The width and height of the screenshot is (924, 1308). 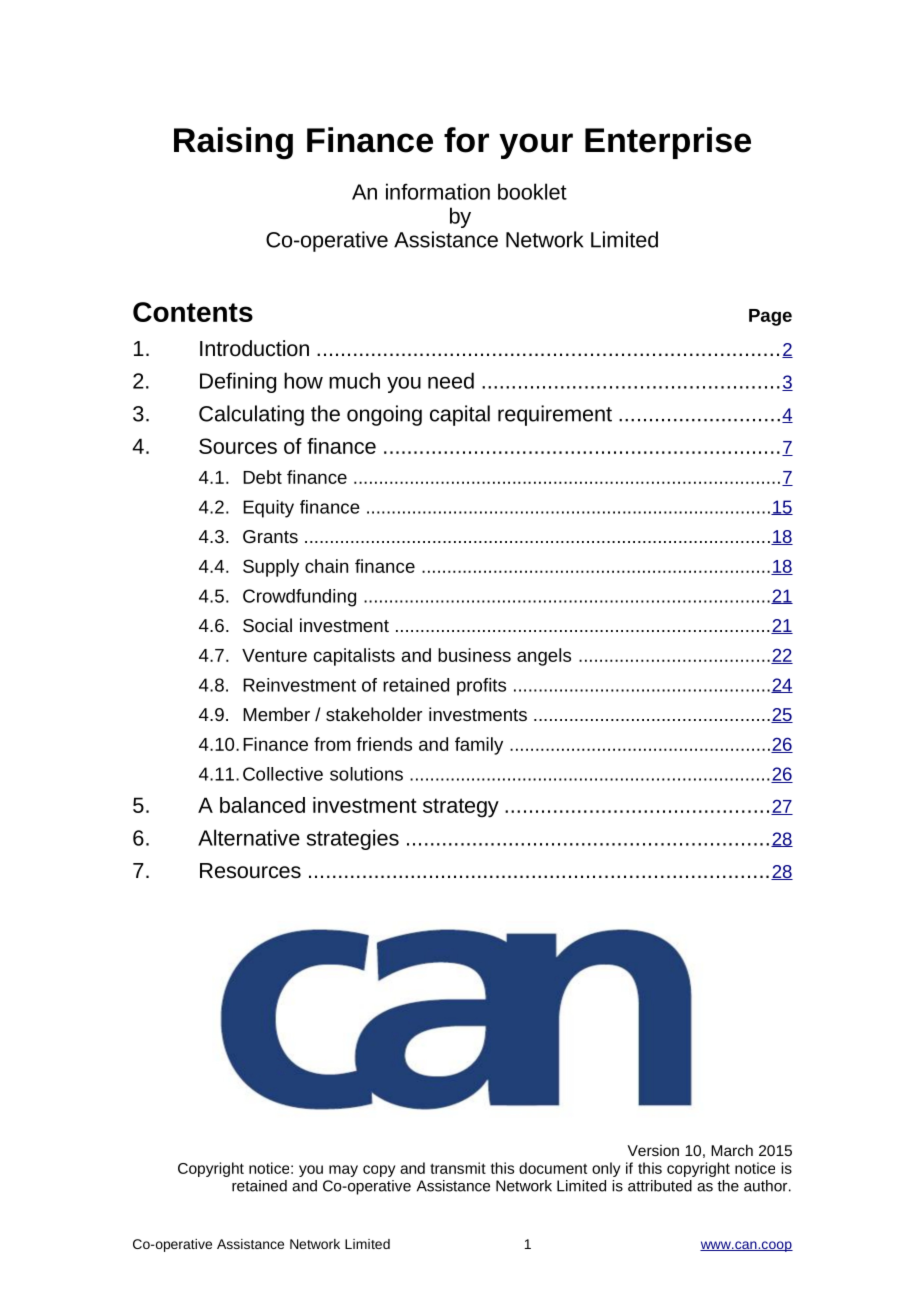 I want to click on may, so click(x=343, y=1171).
